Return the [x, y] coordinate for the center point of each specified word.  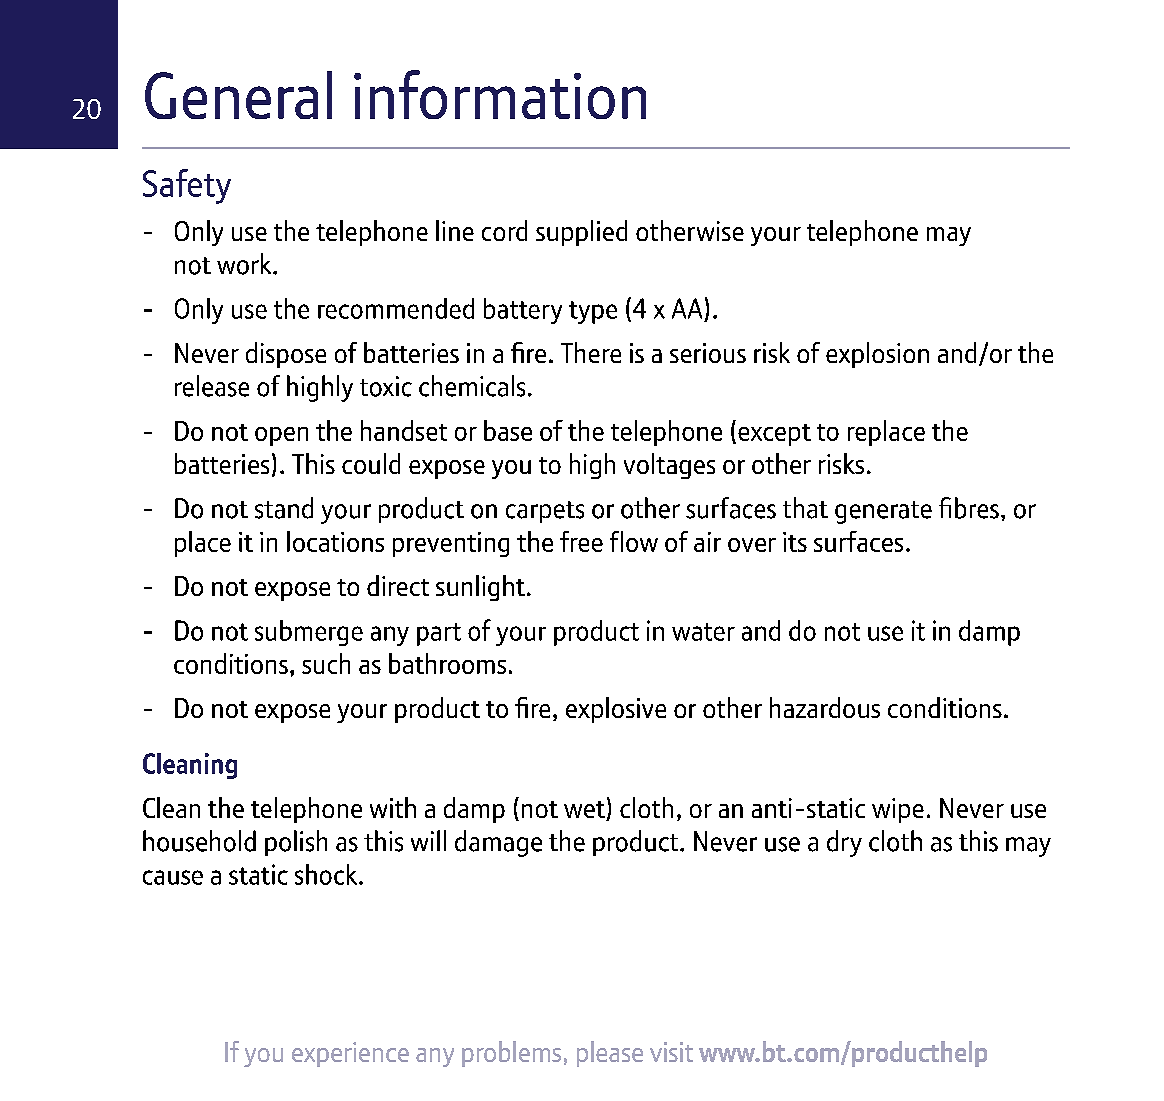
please [610, 1054]
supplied [581, 233]
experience [350, 1054]
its [795, 542]
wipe [898, 810]
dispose [286, 355]
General [238, 95]
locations [335, 541]
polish [296, 843]
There [591, 352]
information [500, 94]
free [581, 541]
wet [585, 811]
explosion [877, 355]
